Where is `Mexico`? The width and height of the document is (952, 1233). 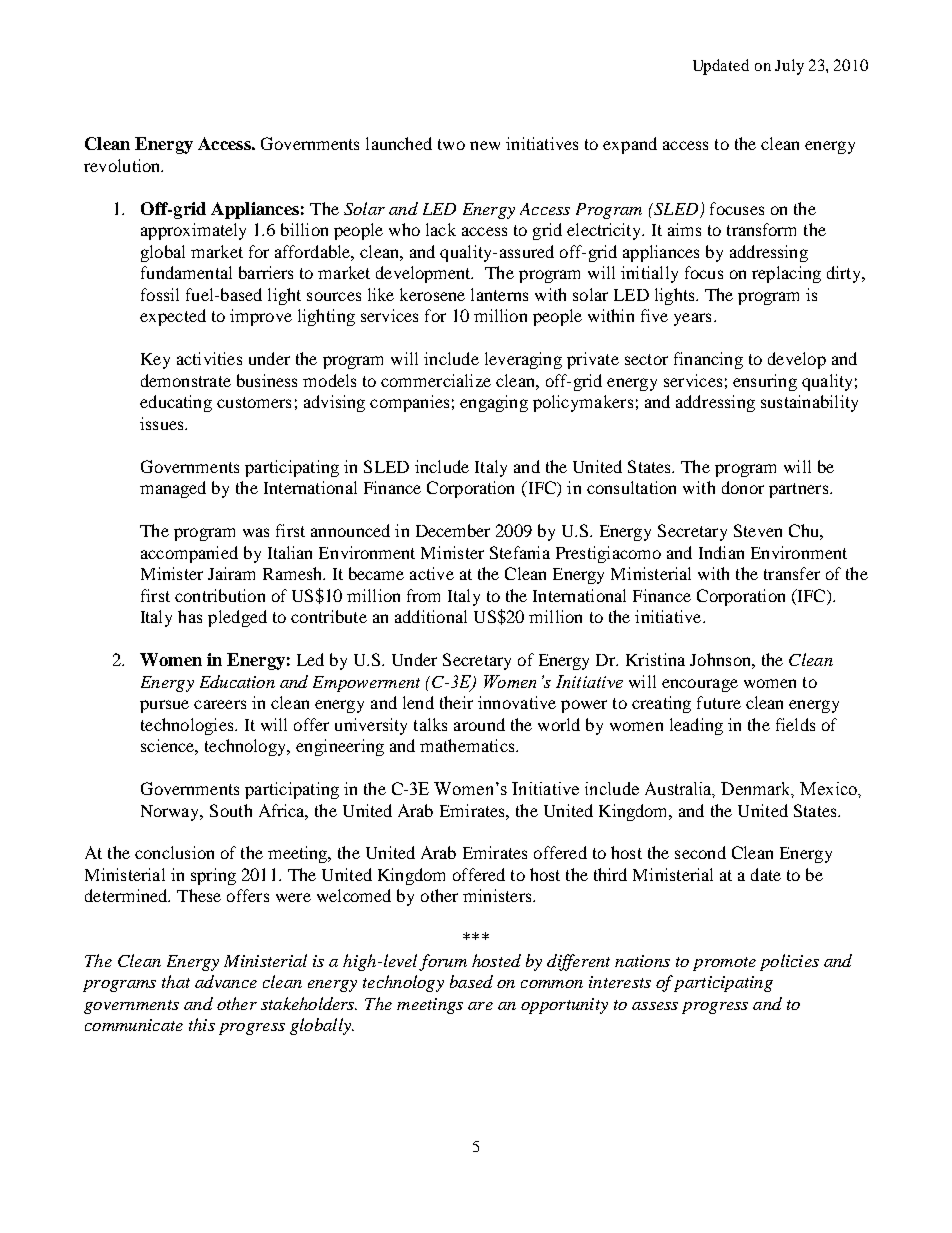 Mexico is located at coordinates (829, 788).
